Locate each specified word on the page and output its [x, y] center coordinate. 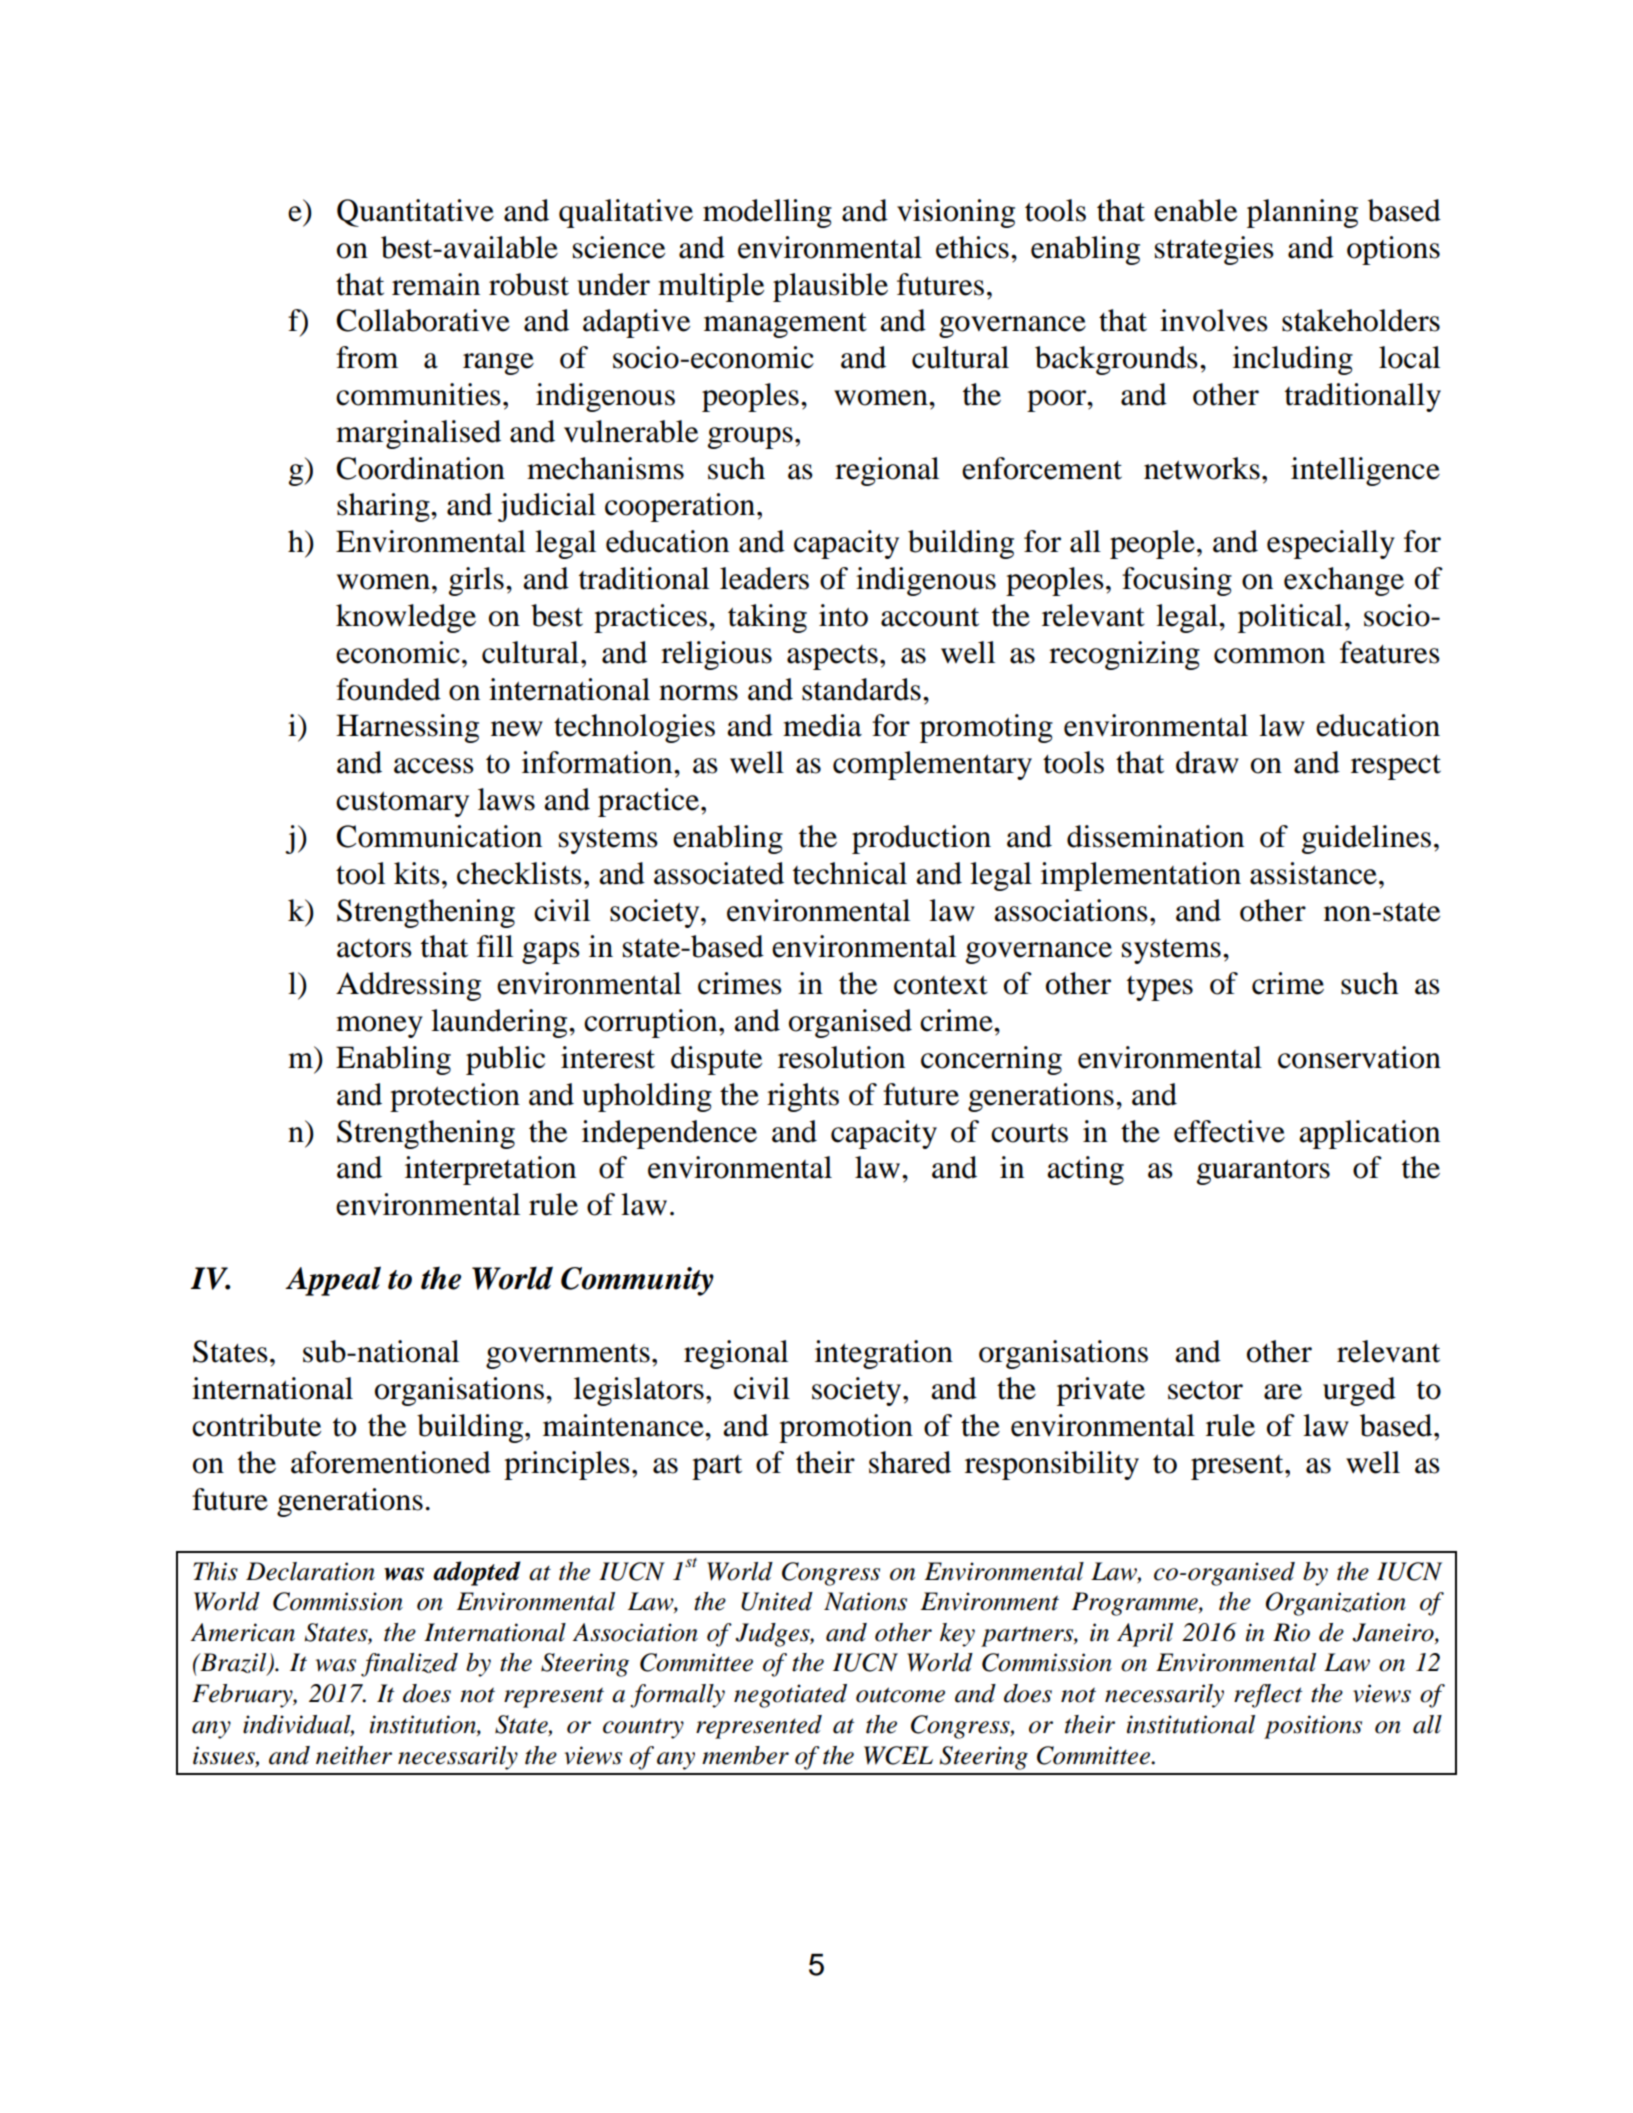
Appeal [333, 1281]
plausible [830, 287]
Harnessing [407, 728]
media [822, 725]
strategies [1214, 250]
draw [1207, 762]
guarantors [1263, 1172]
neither [354, 1755]
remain [436, 284]
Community [637, 1281]
